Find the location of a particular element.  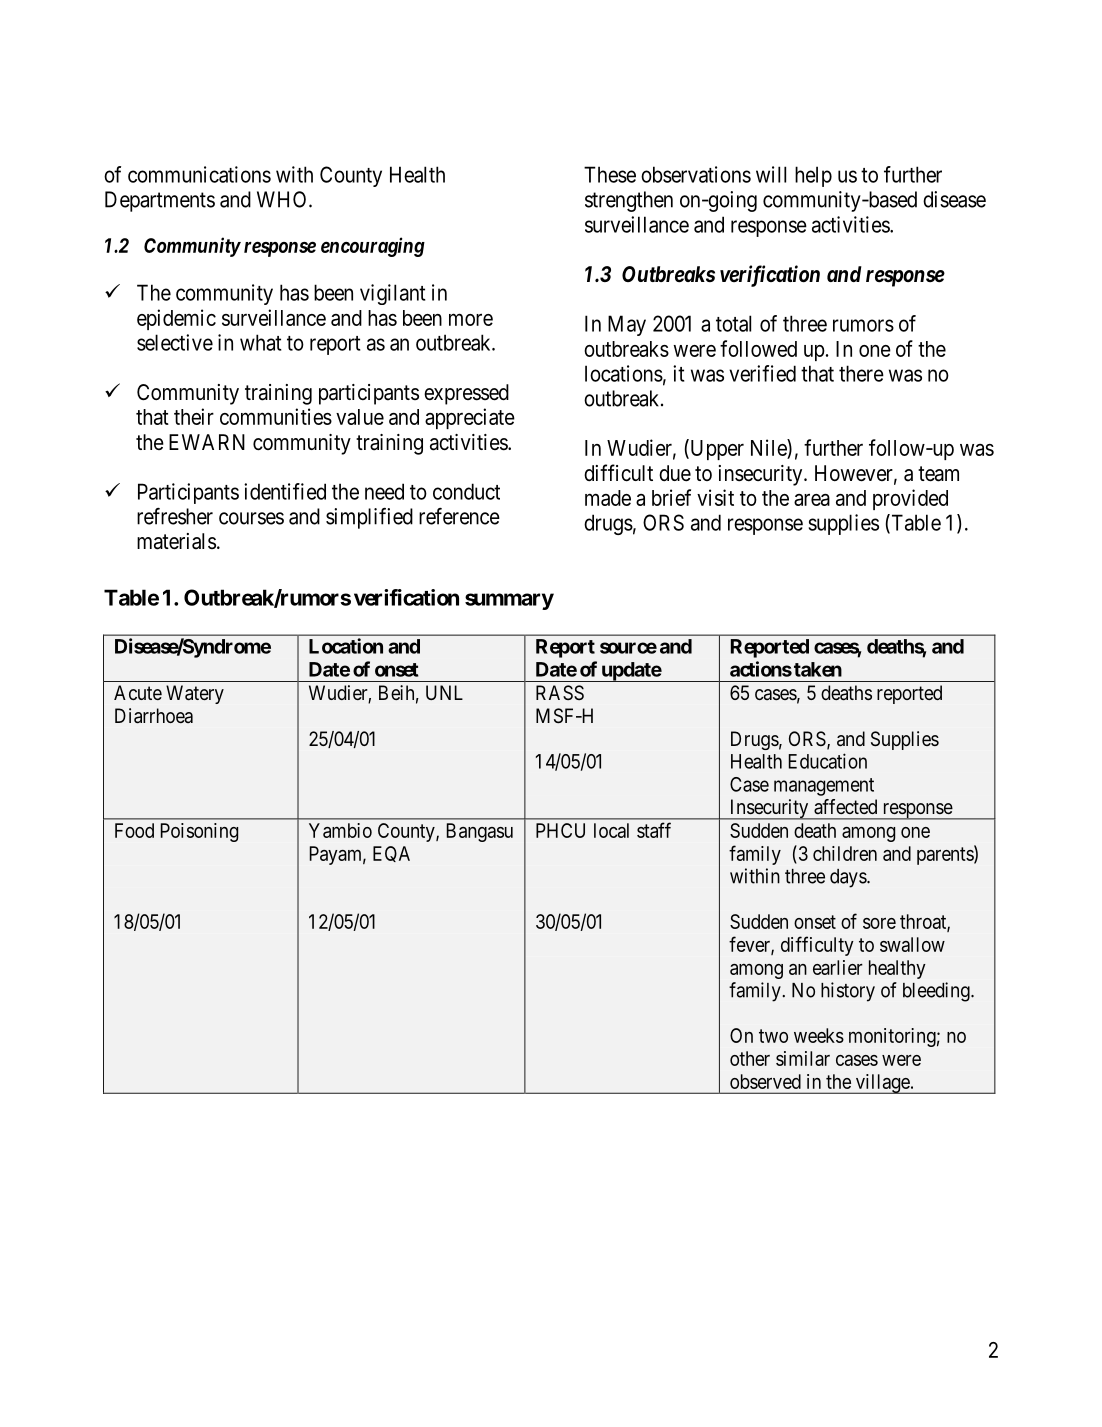

Watery is located at coordinates (195, 694).
